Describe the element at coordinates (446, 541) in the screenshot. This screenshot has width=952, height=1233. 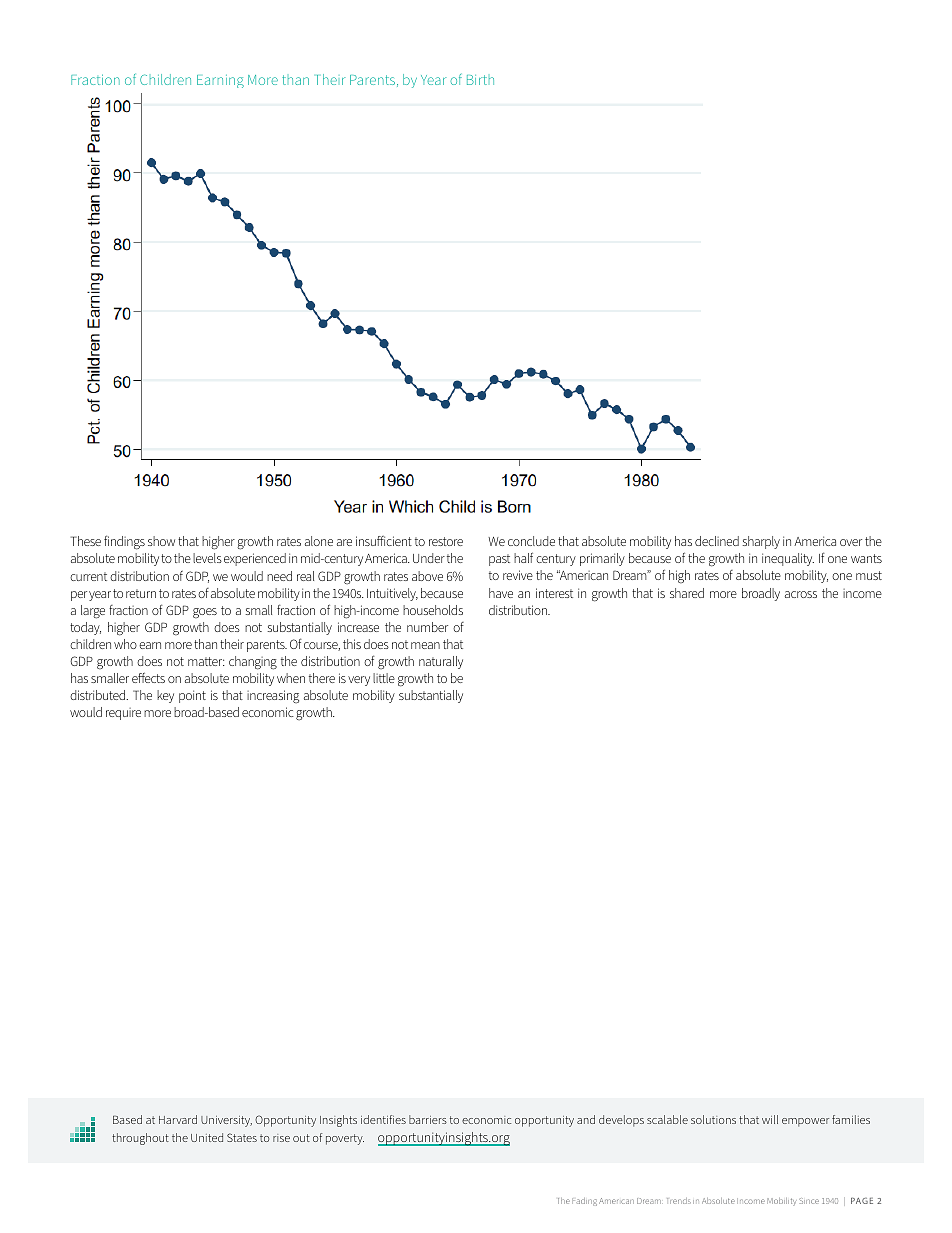
I see `restore` at that location.
